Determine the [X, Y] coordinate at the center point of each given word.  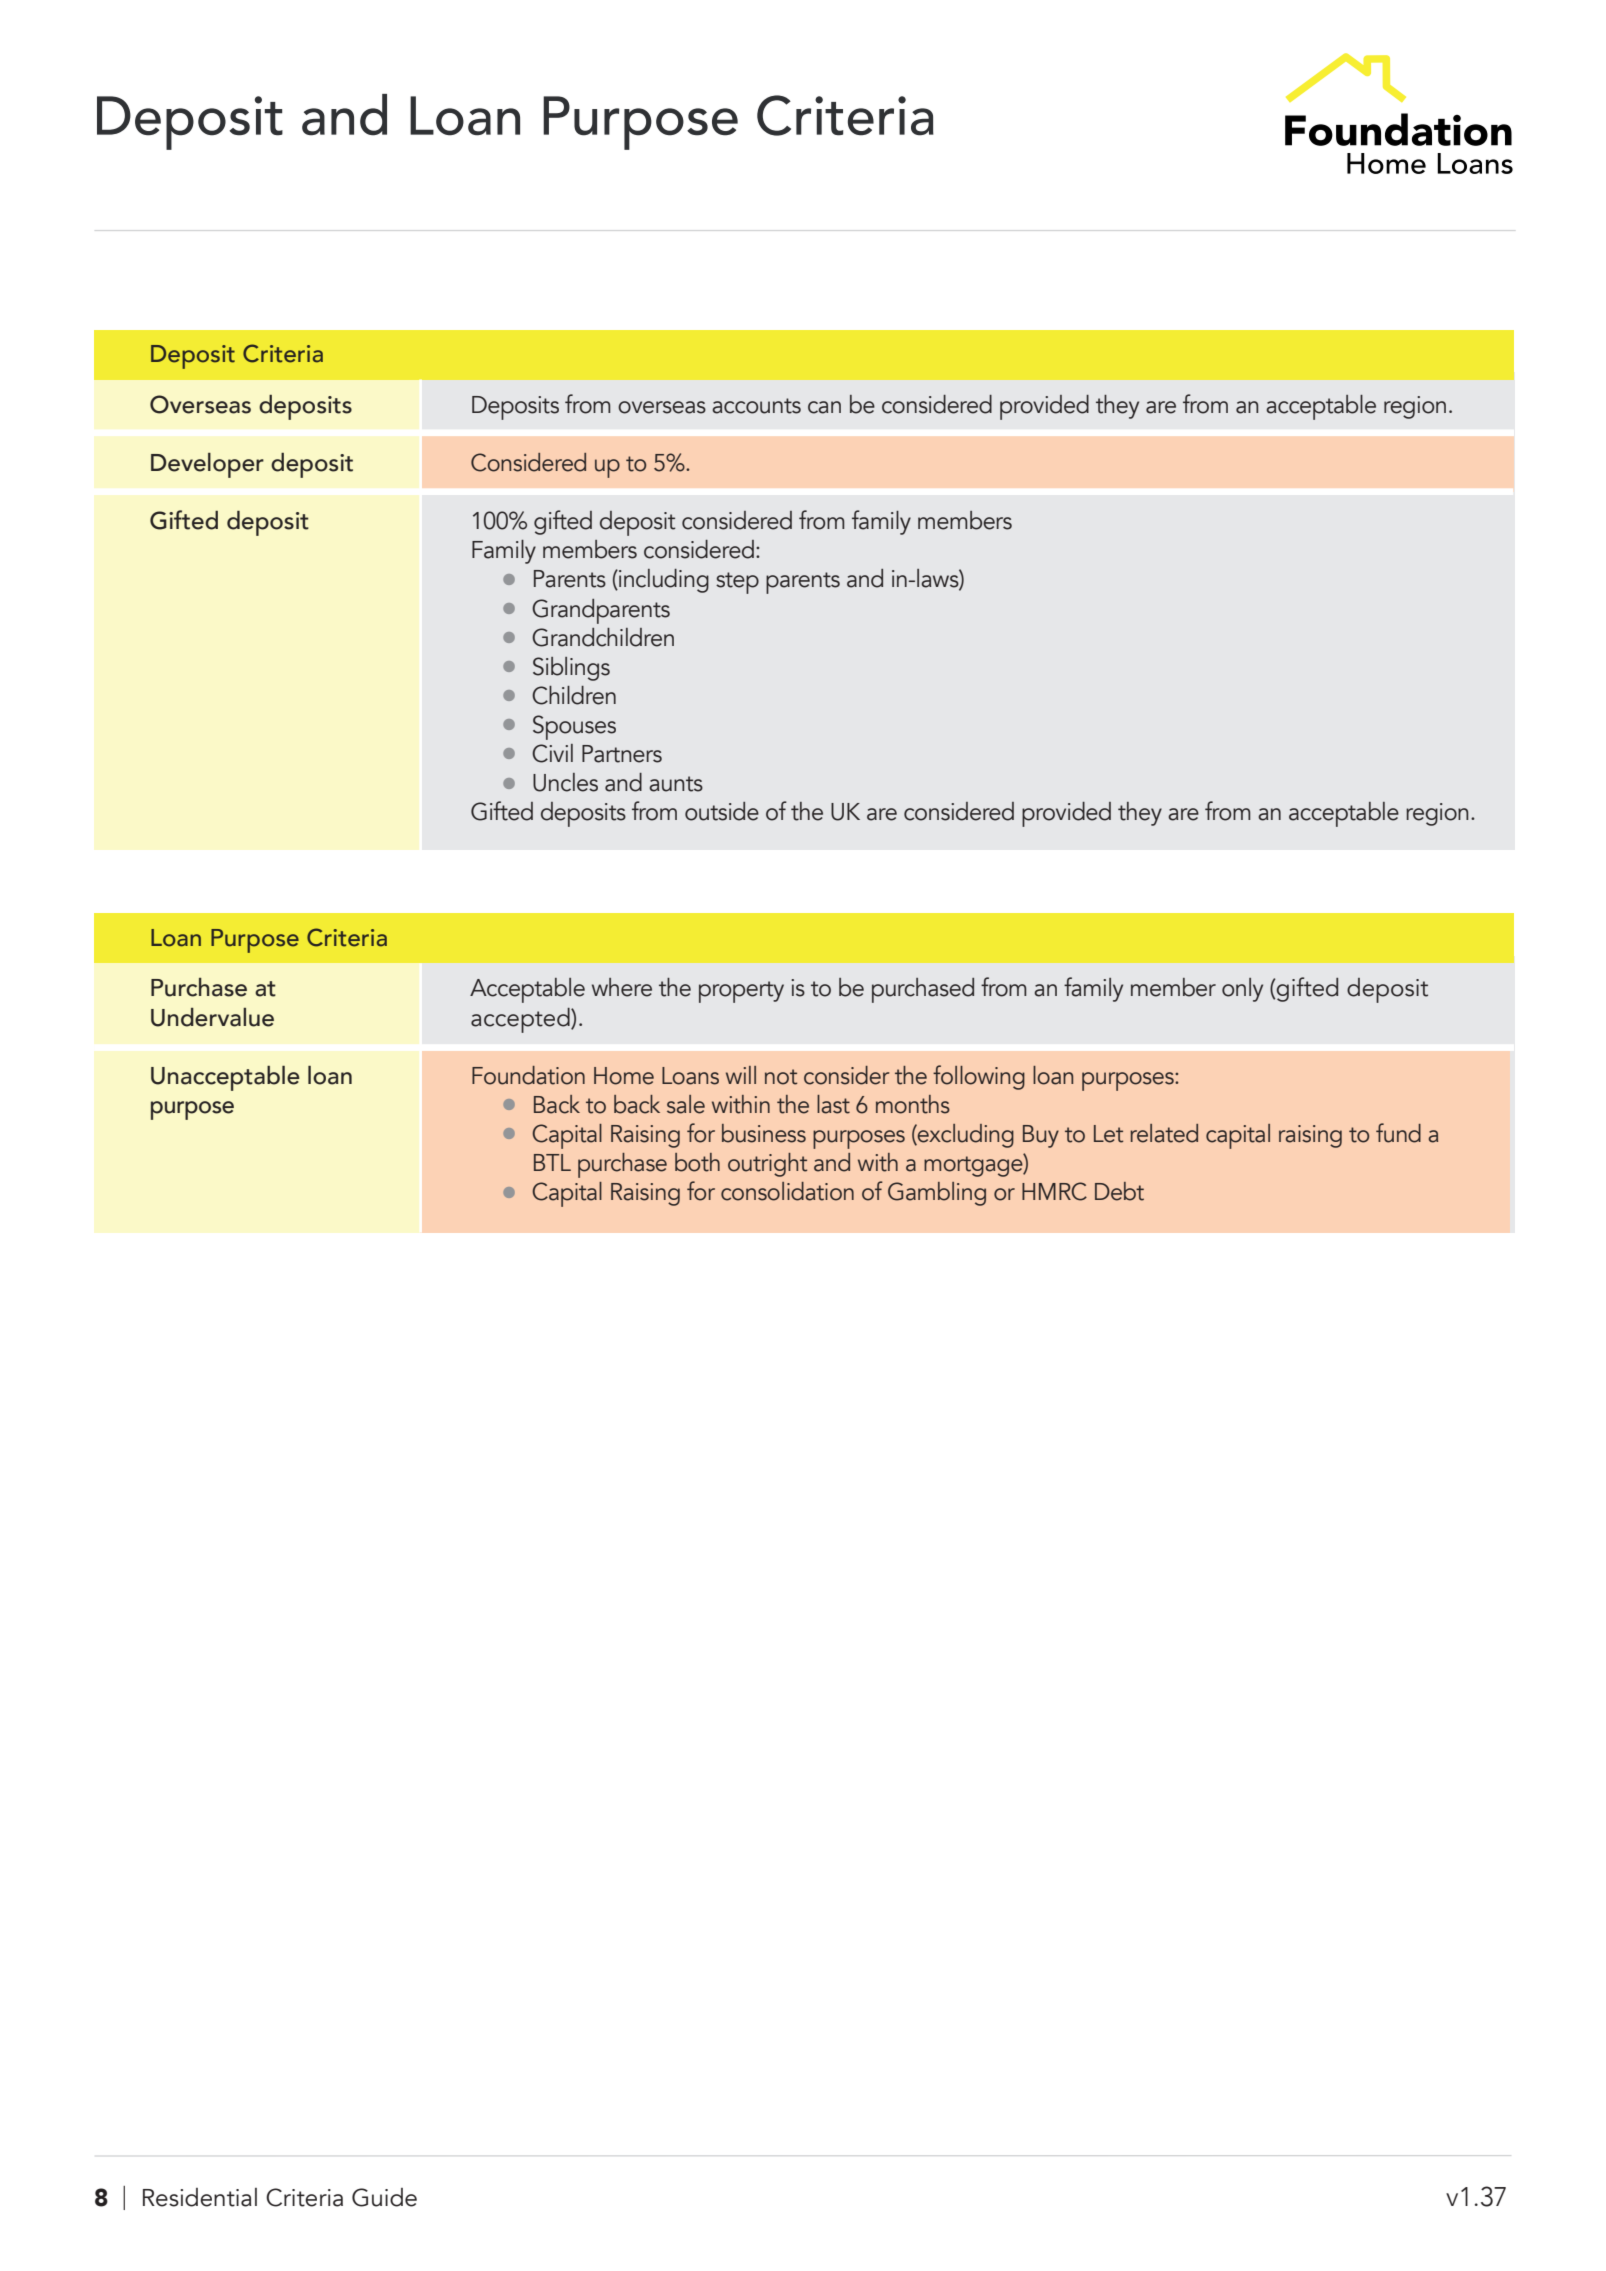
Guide [384, 2197]
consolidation [787, 1191]
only [1242, 990]
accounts [756, 406]
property [741, 992]
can [824, 407]
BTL [552, 1162]
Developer [207, 465]
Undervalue [212, 1017]
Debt [1119, 1191]
